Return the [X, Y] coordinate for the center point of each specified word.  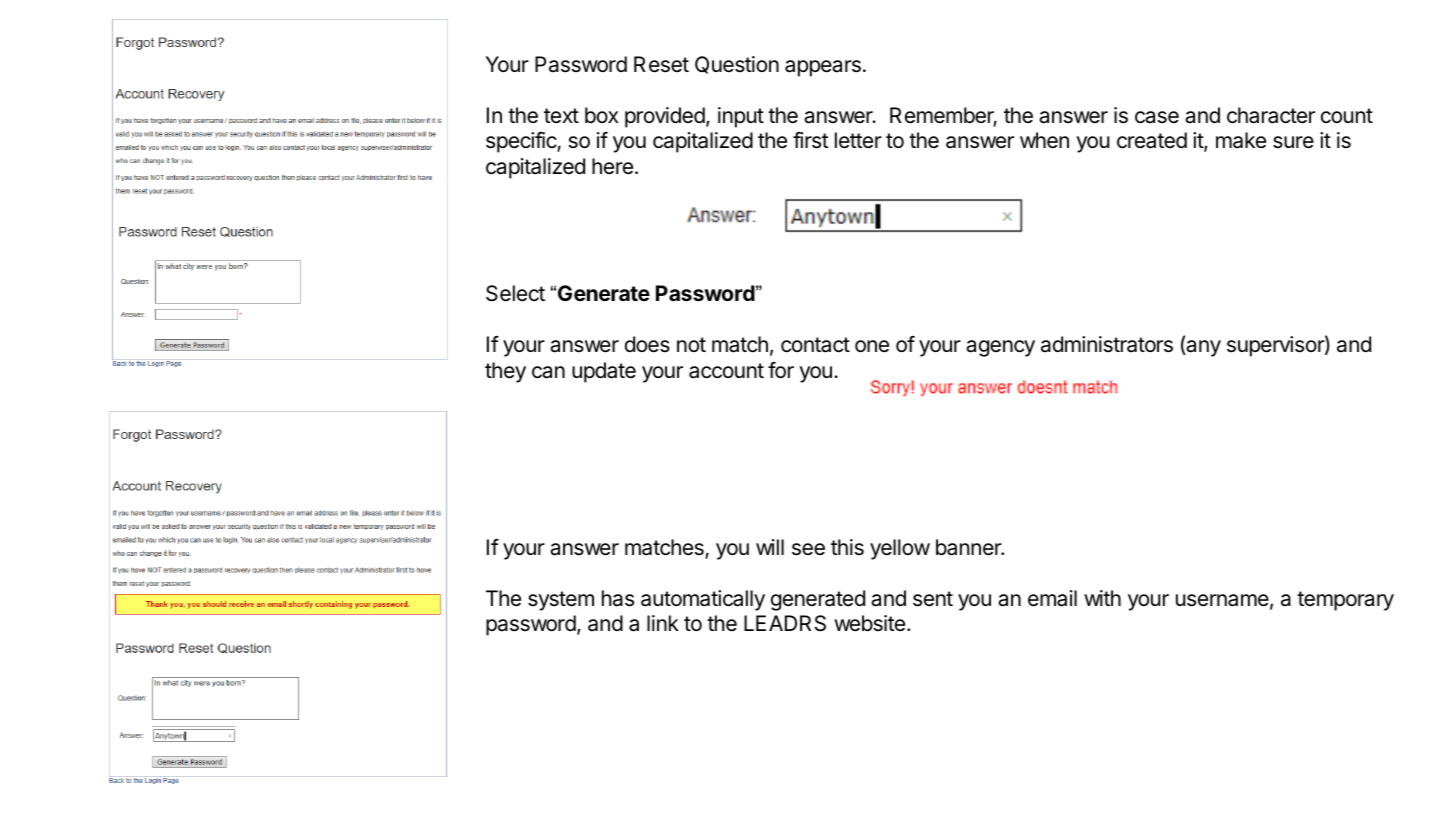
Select [515, 293]
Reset [661, 64]
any [1202, 348]
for [781, 370]
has [618, 598]
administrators [1107, 344]
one [872, 346]
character [1271, 115]
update [604, 372]
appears [823, 68]
